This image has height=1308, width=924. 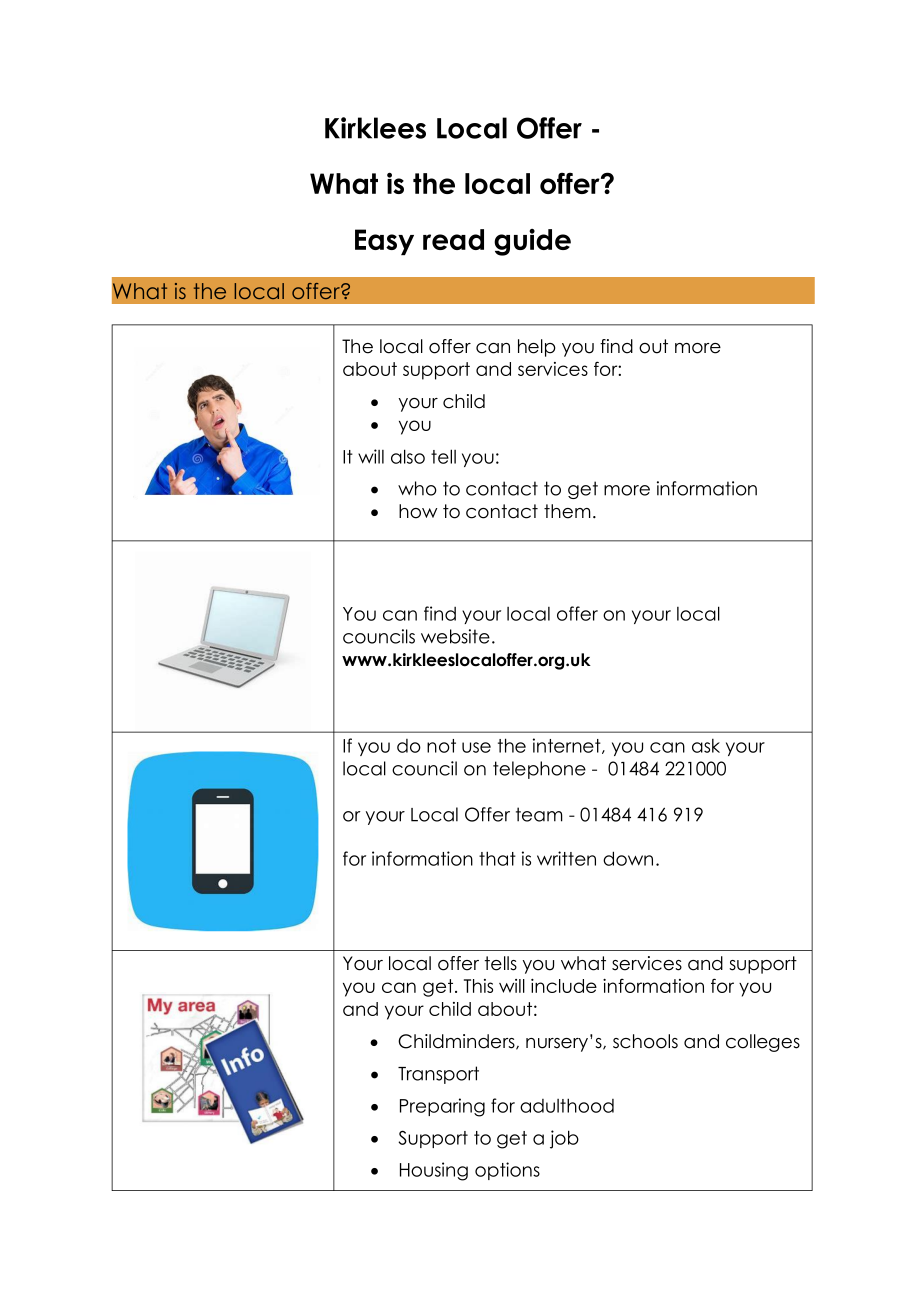 I want to click on written, so click(x=566, y=858).
